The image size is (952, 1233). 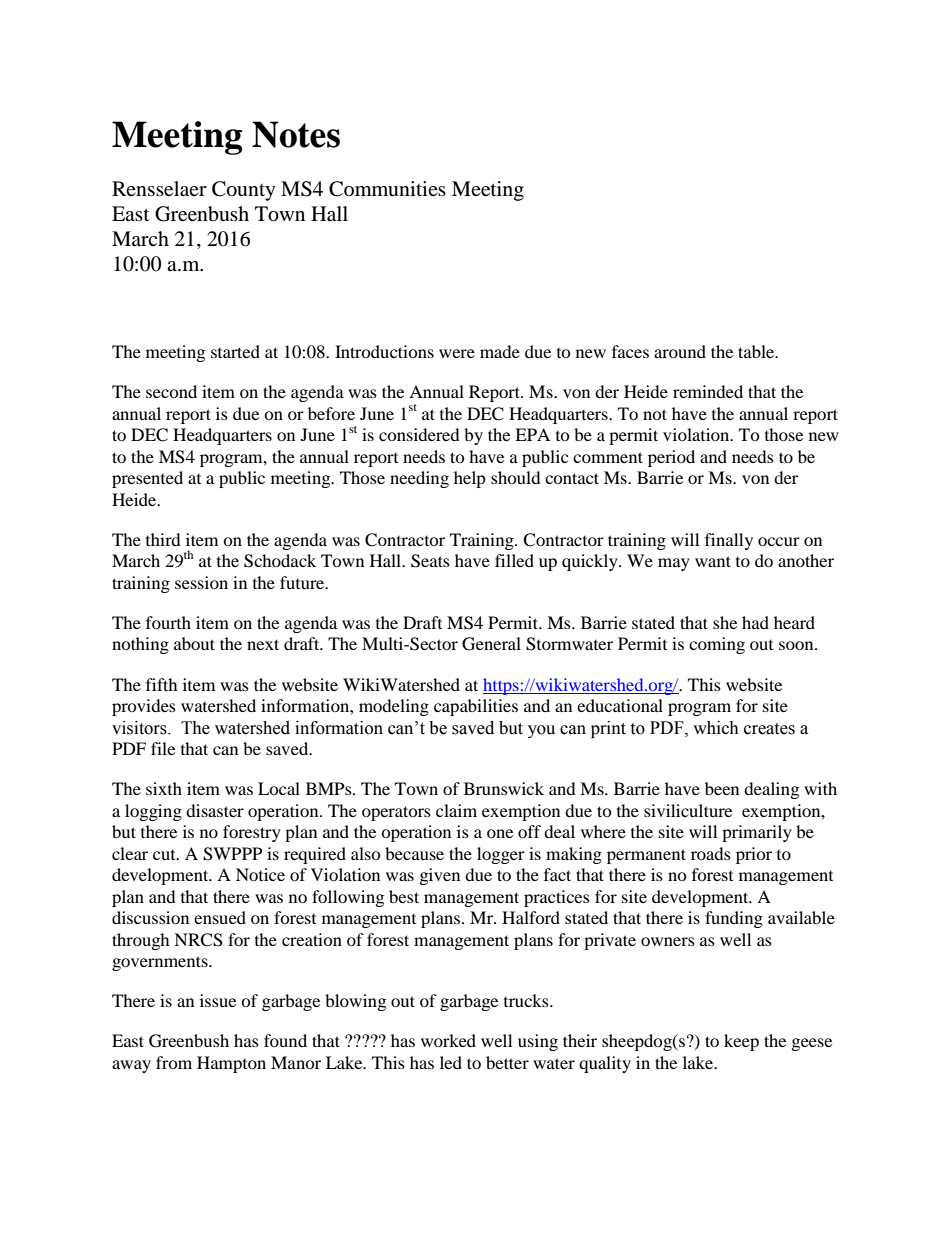 I want to click on General, so click(x=491, y=644).
